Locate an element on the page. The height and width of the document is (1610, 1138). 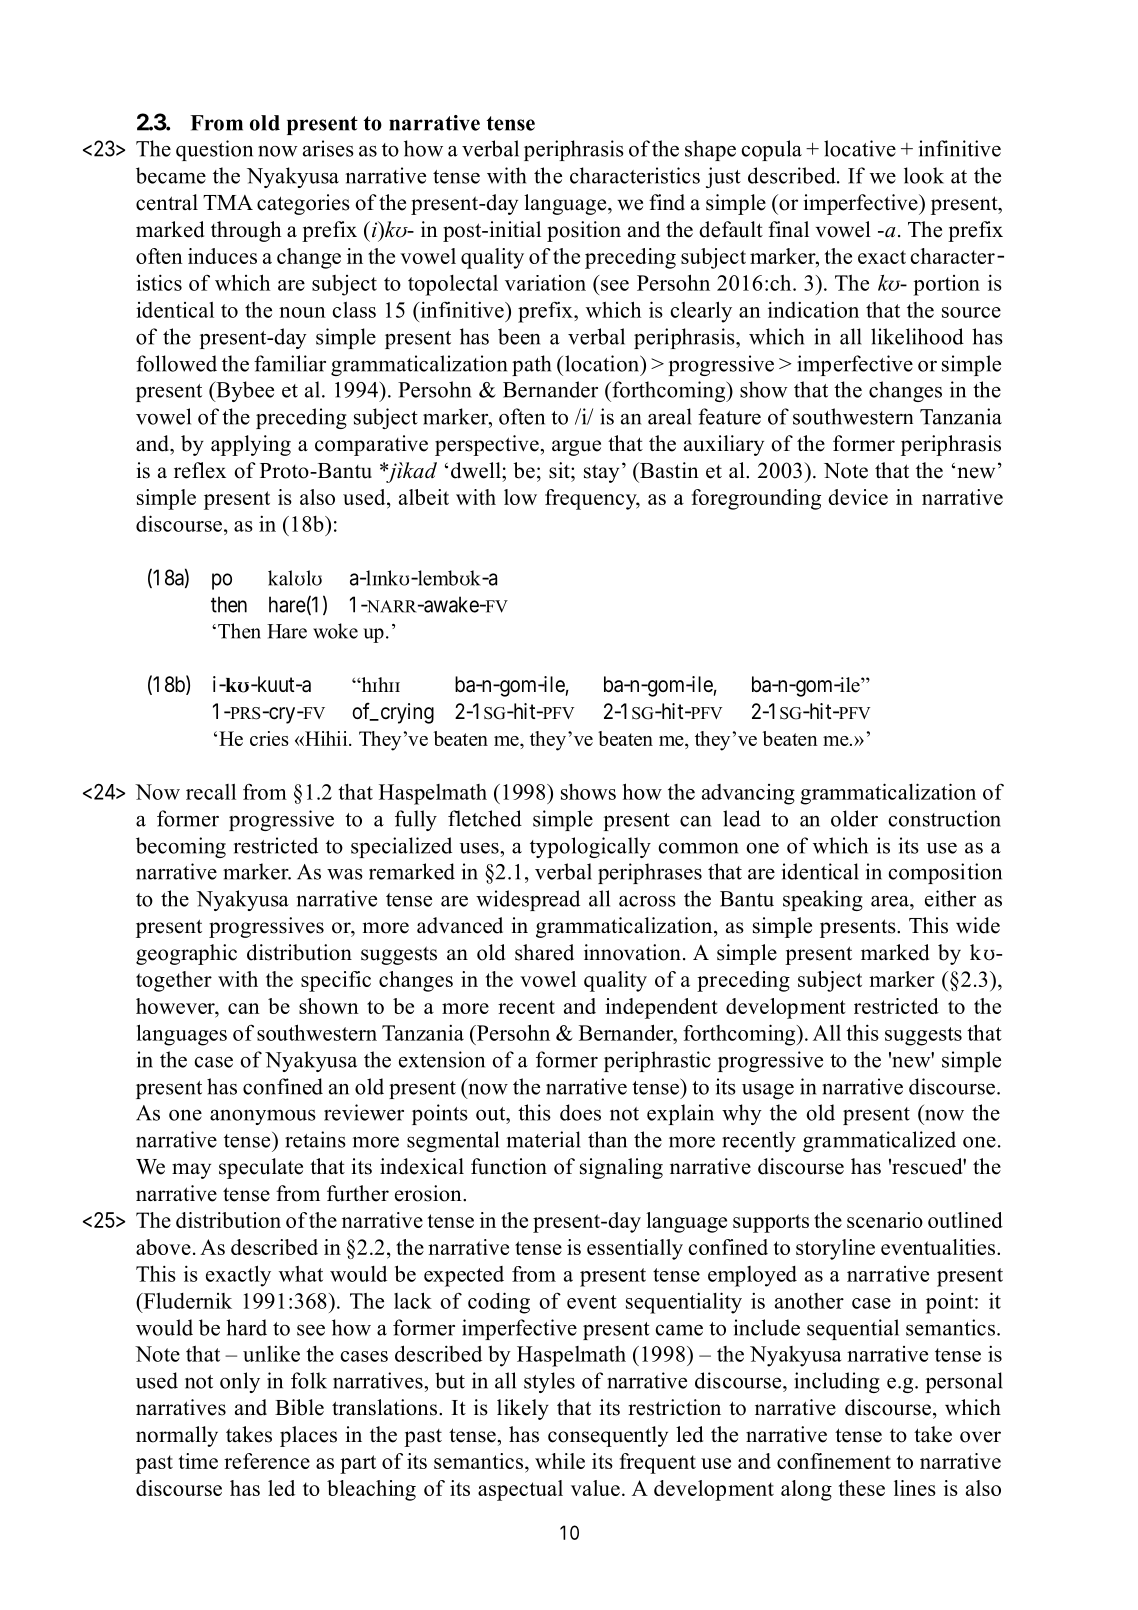
TMA is located at coordinates (228, 202).
